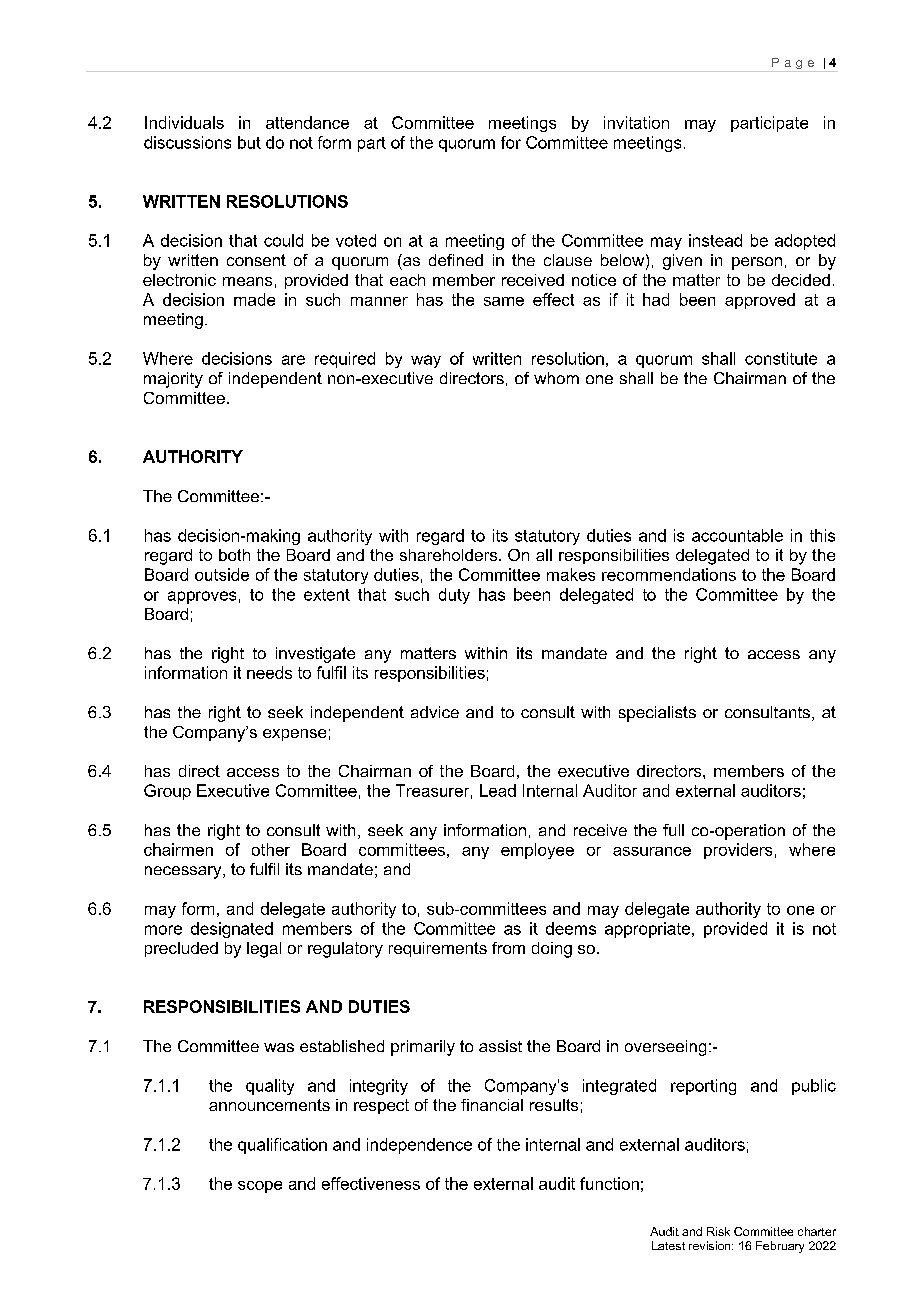 The width and height of the screenshot is (924, 1308). What do you see at coordinates (234, 555) in the screenshot?
I see `both` at bounding box center [234, 555].
